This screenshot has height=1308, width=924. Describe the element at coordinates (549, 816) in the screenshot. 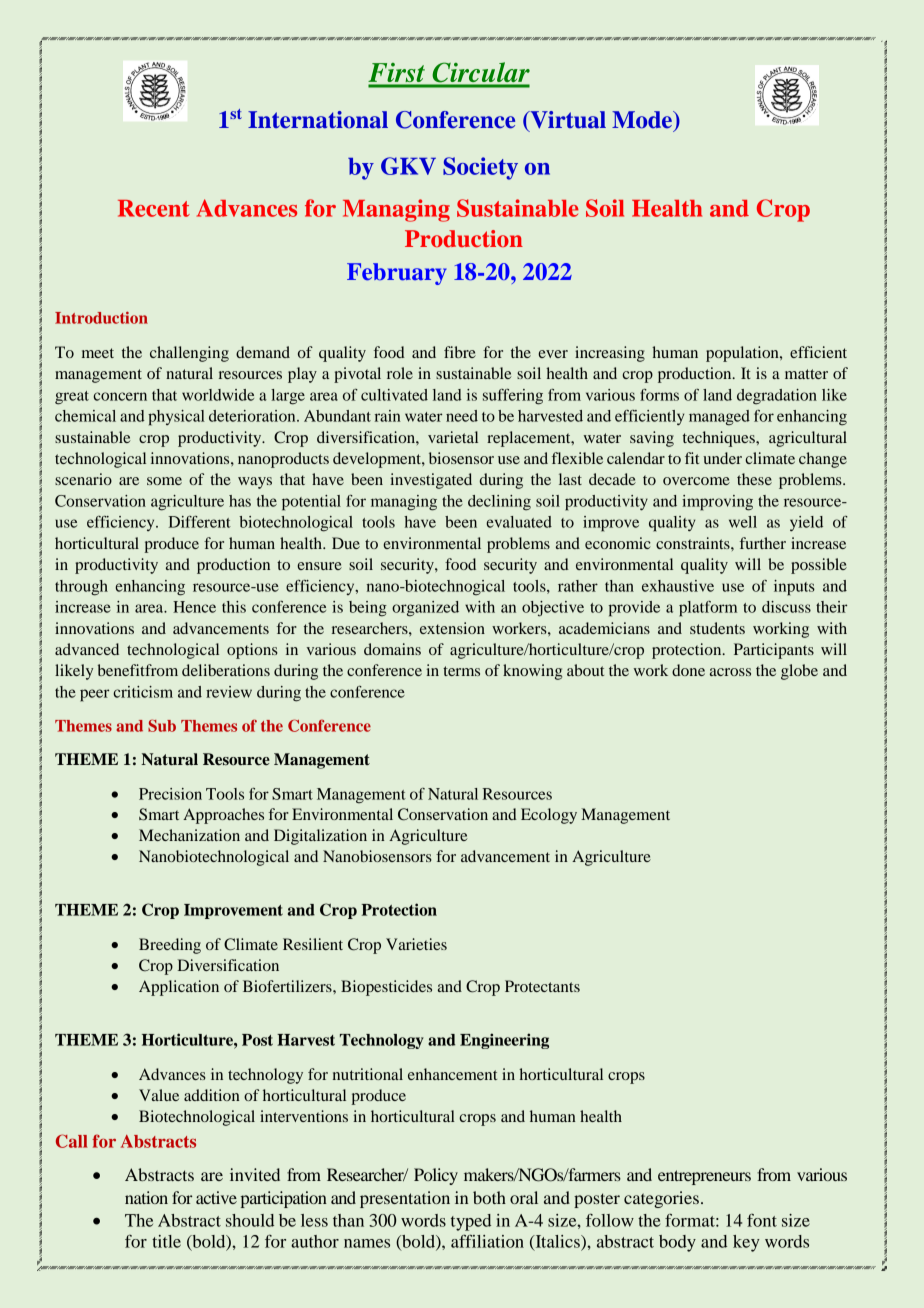

I see `Ecology` at that location.
